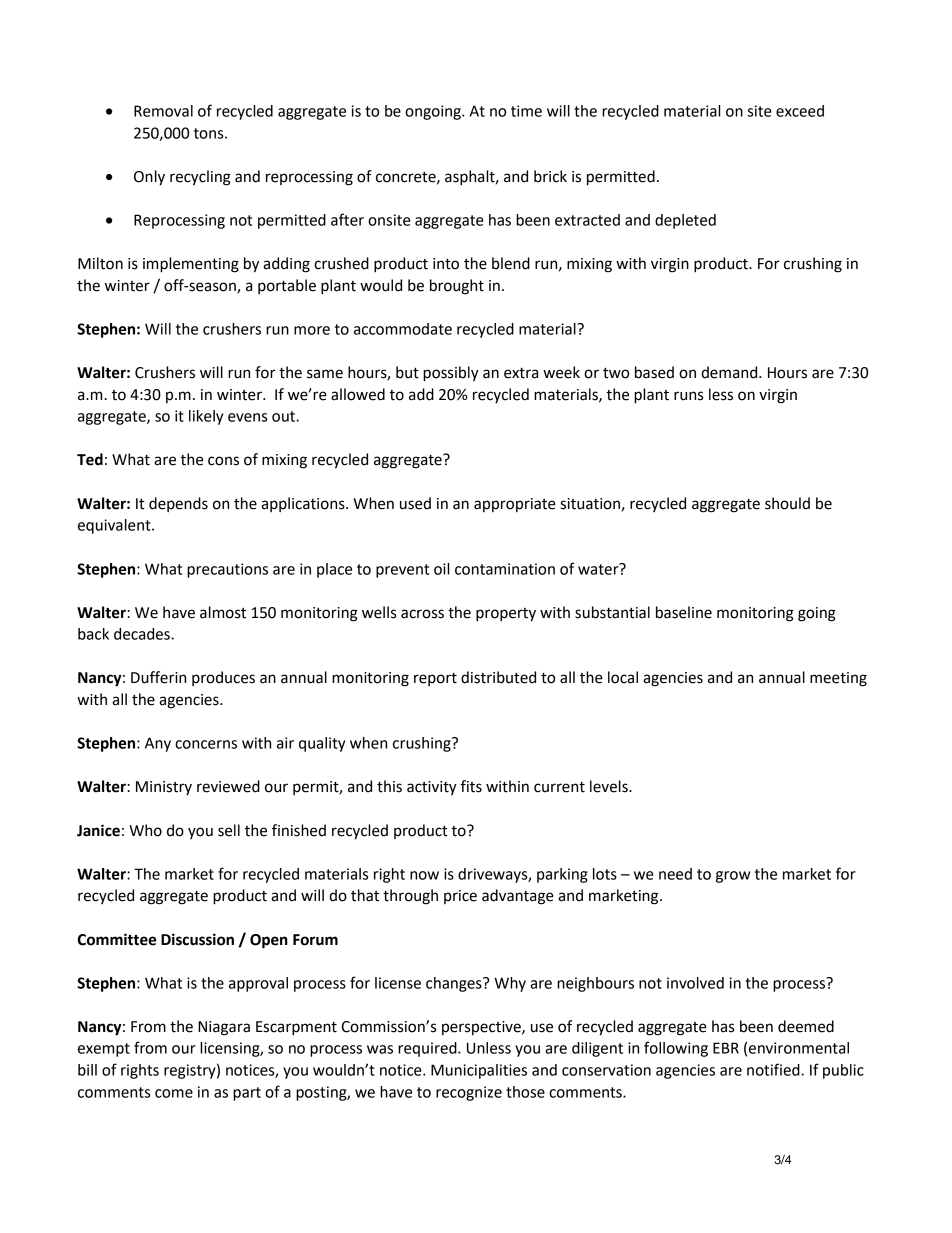  What do you see at coordinates (471, 786) in the screenshot?
I see `fits` at bounding box center [471, 786].
